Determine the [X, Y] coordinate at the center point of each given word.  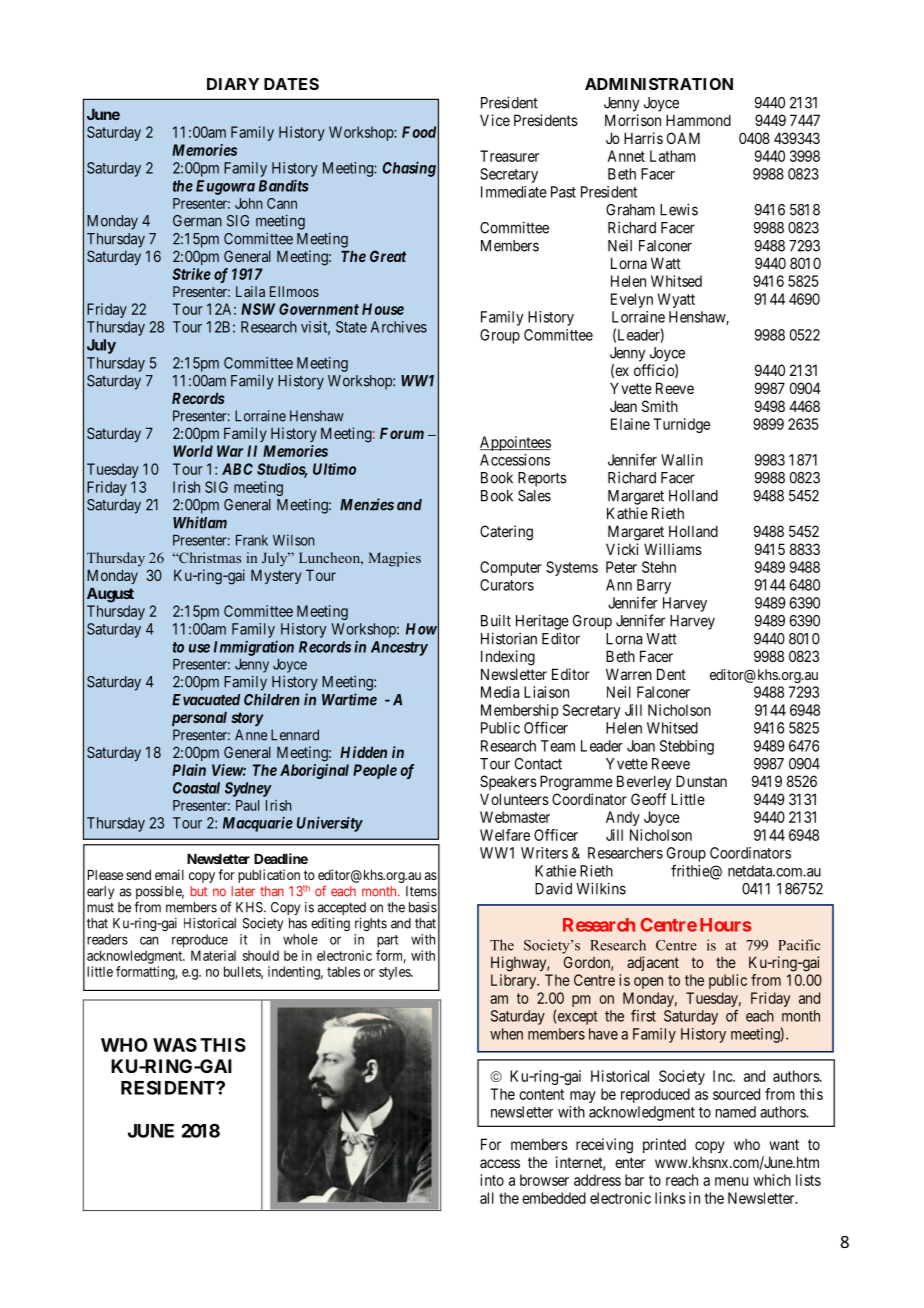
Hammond [698, 120]
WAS [175, 1045]
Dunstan [701, 781]
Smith [660, 406]
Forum [402, 433]
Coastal [196, 788]
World [193, 451]
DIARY [233, 84]
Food [419, 132]
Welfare [505, 835]
